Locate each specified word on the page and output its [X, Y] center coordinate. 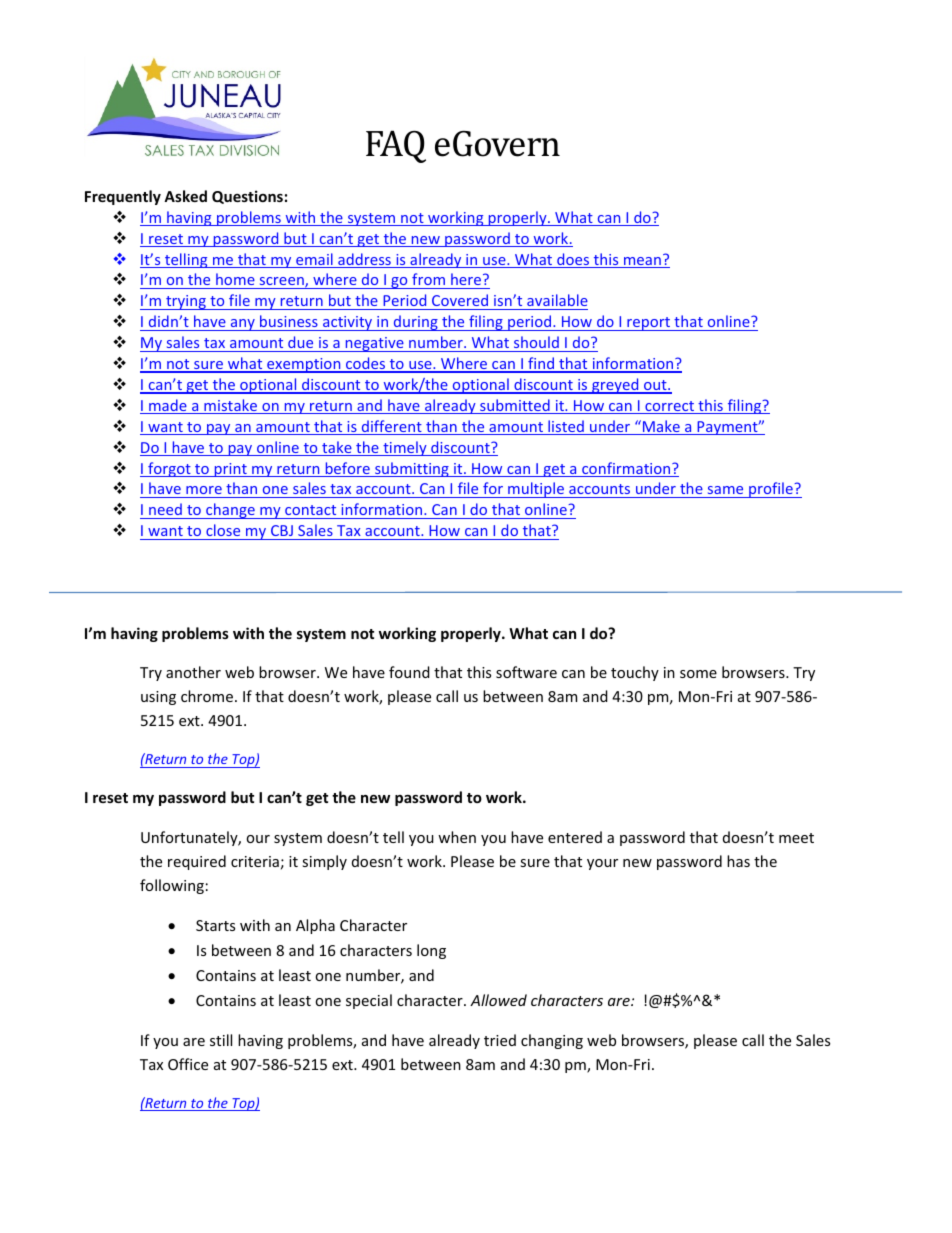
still [221, 1040]
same [725, 492]
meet [796, 838]
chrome [207, 696]
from [428, 281]
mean [642, 262]
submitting [412, 469]
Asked [185, 196]
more [204, 492]
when [457, 837]
